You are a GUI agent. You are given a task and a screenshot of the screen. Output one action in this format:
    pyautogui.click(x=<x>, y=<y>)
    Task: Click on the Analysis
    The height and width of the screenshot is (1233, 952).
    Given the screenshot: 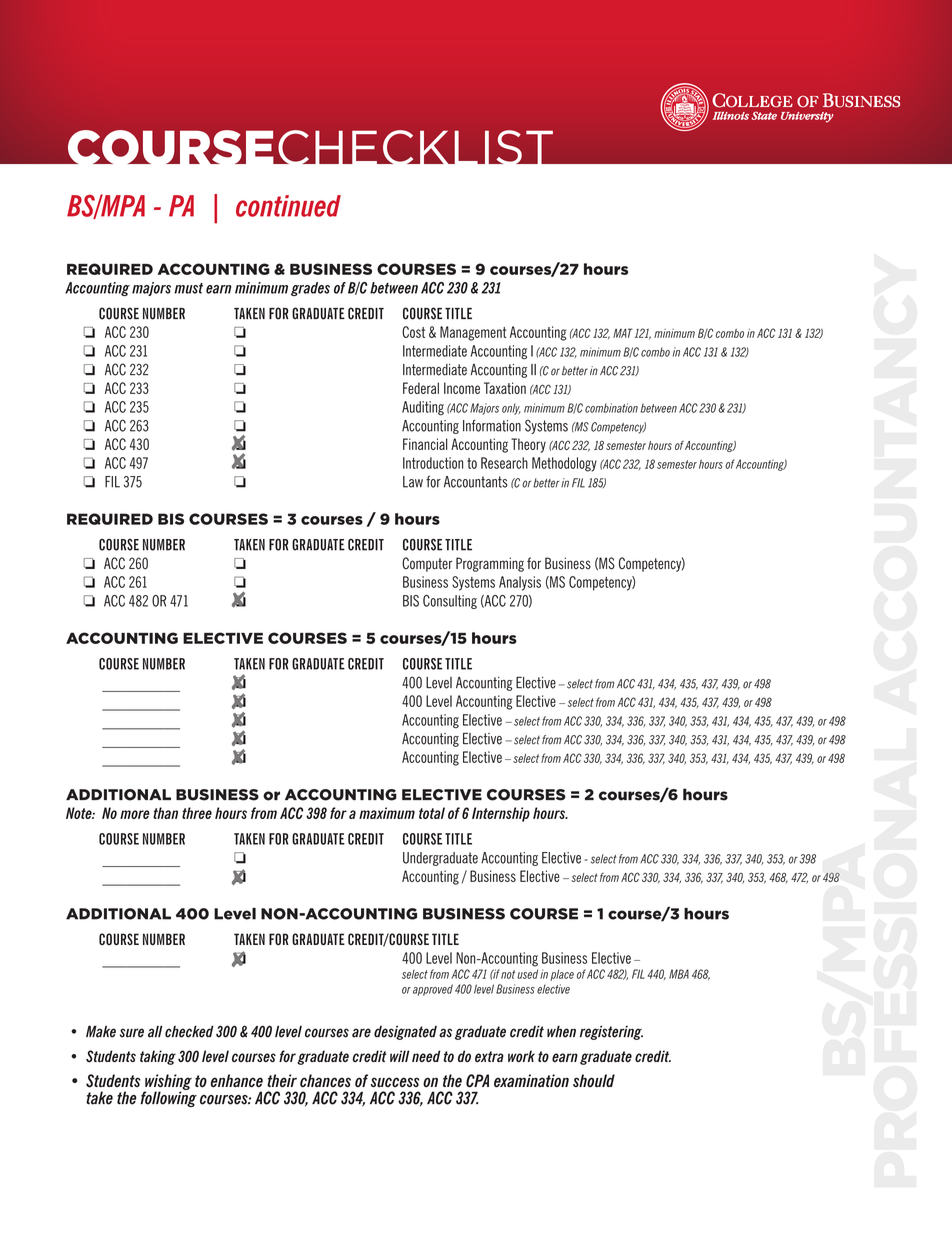 What is the action you would take?
    pyautogui.click(x=520, y=583)
